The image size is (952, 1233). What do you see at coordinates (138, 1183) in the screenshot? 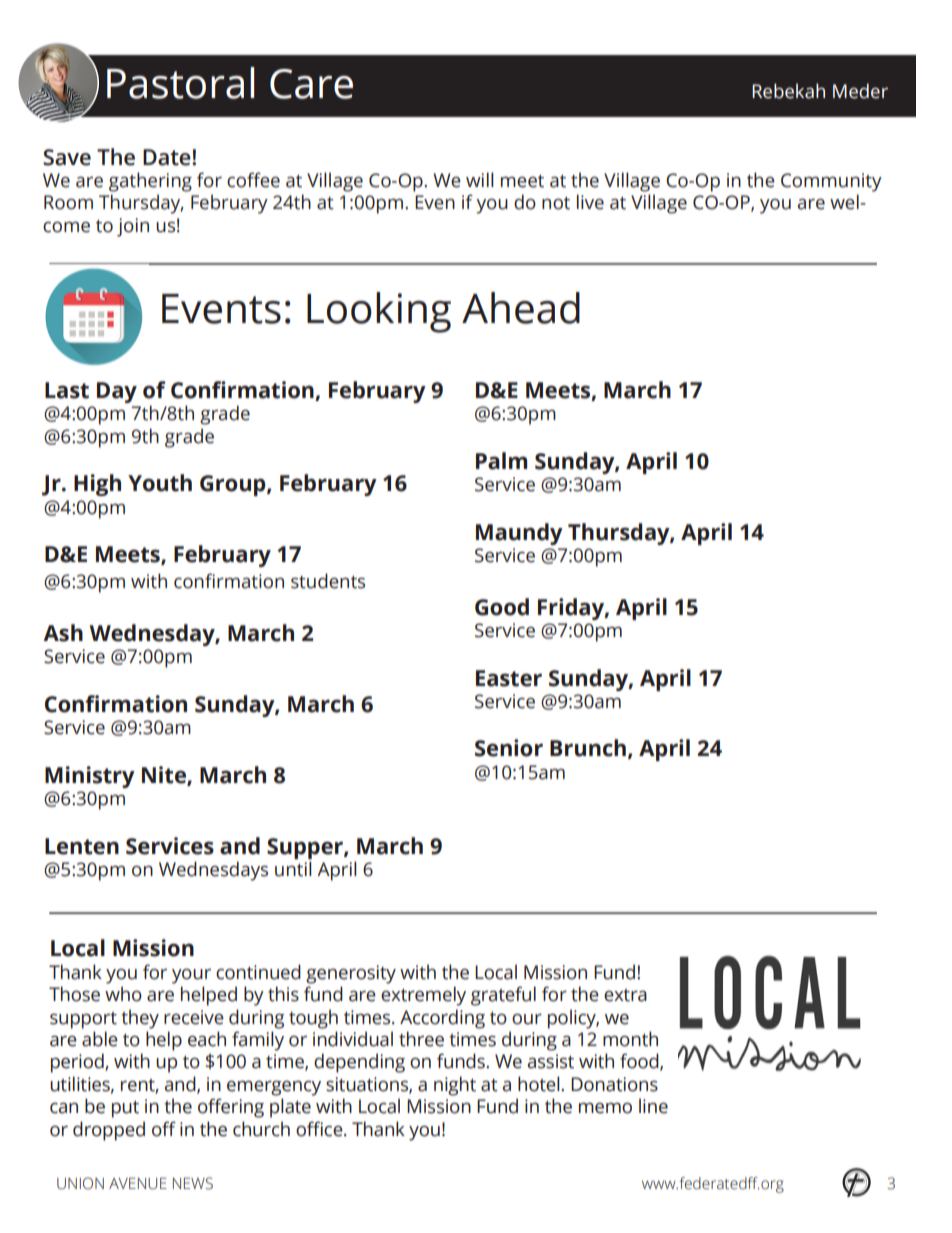
I see `AVENUE` at bounding box center [138, 1183].
